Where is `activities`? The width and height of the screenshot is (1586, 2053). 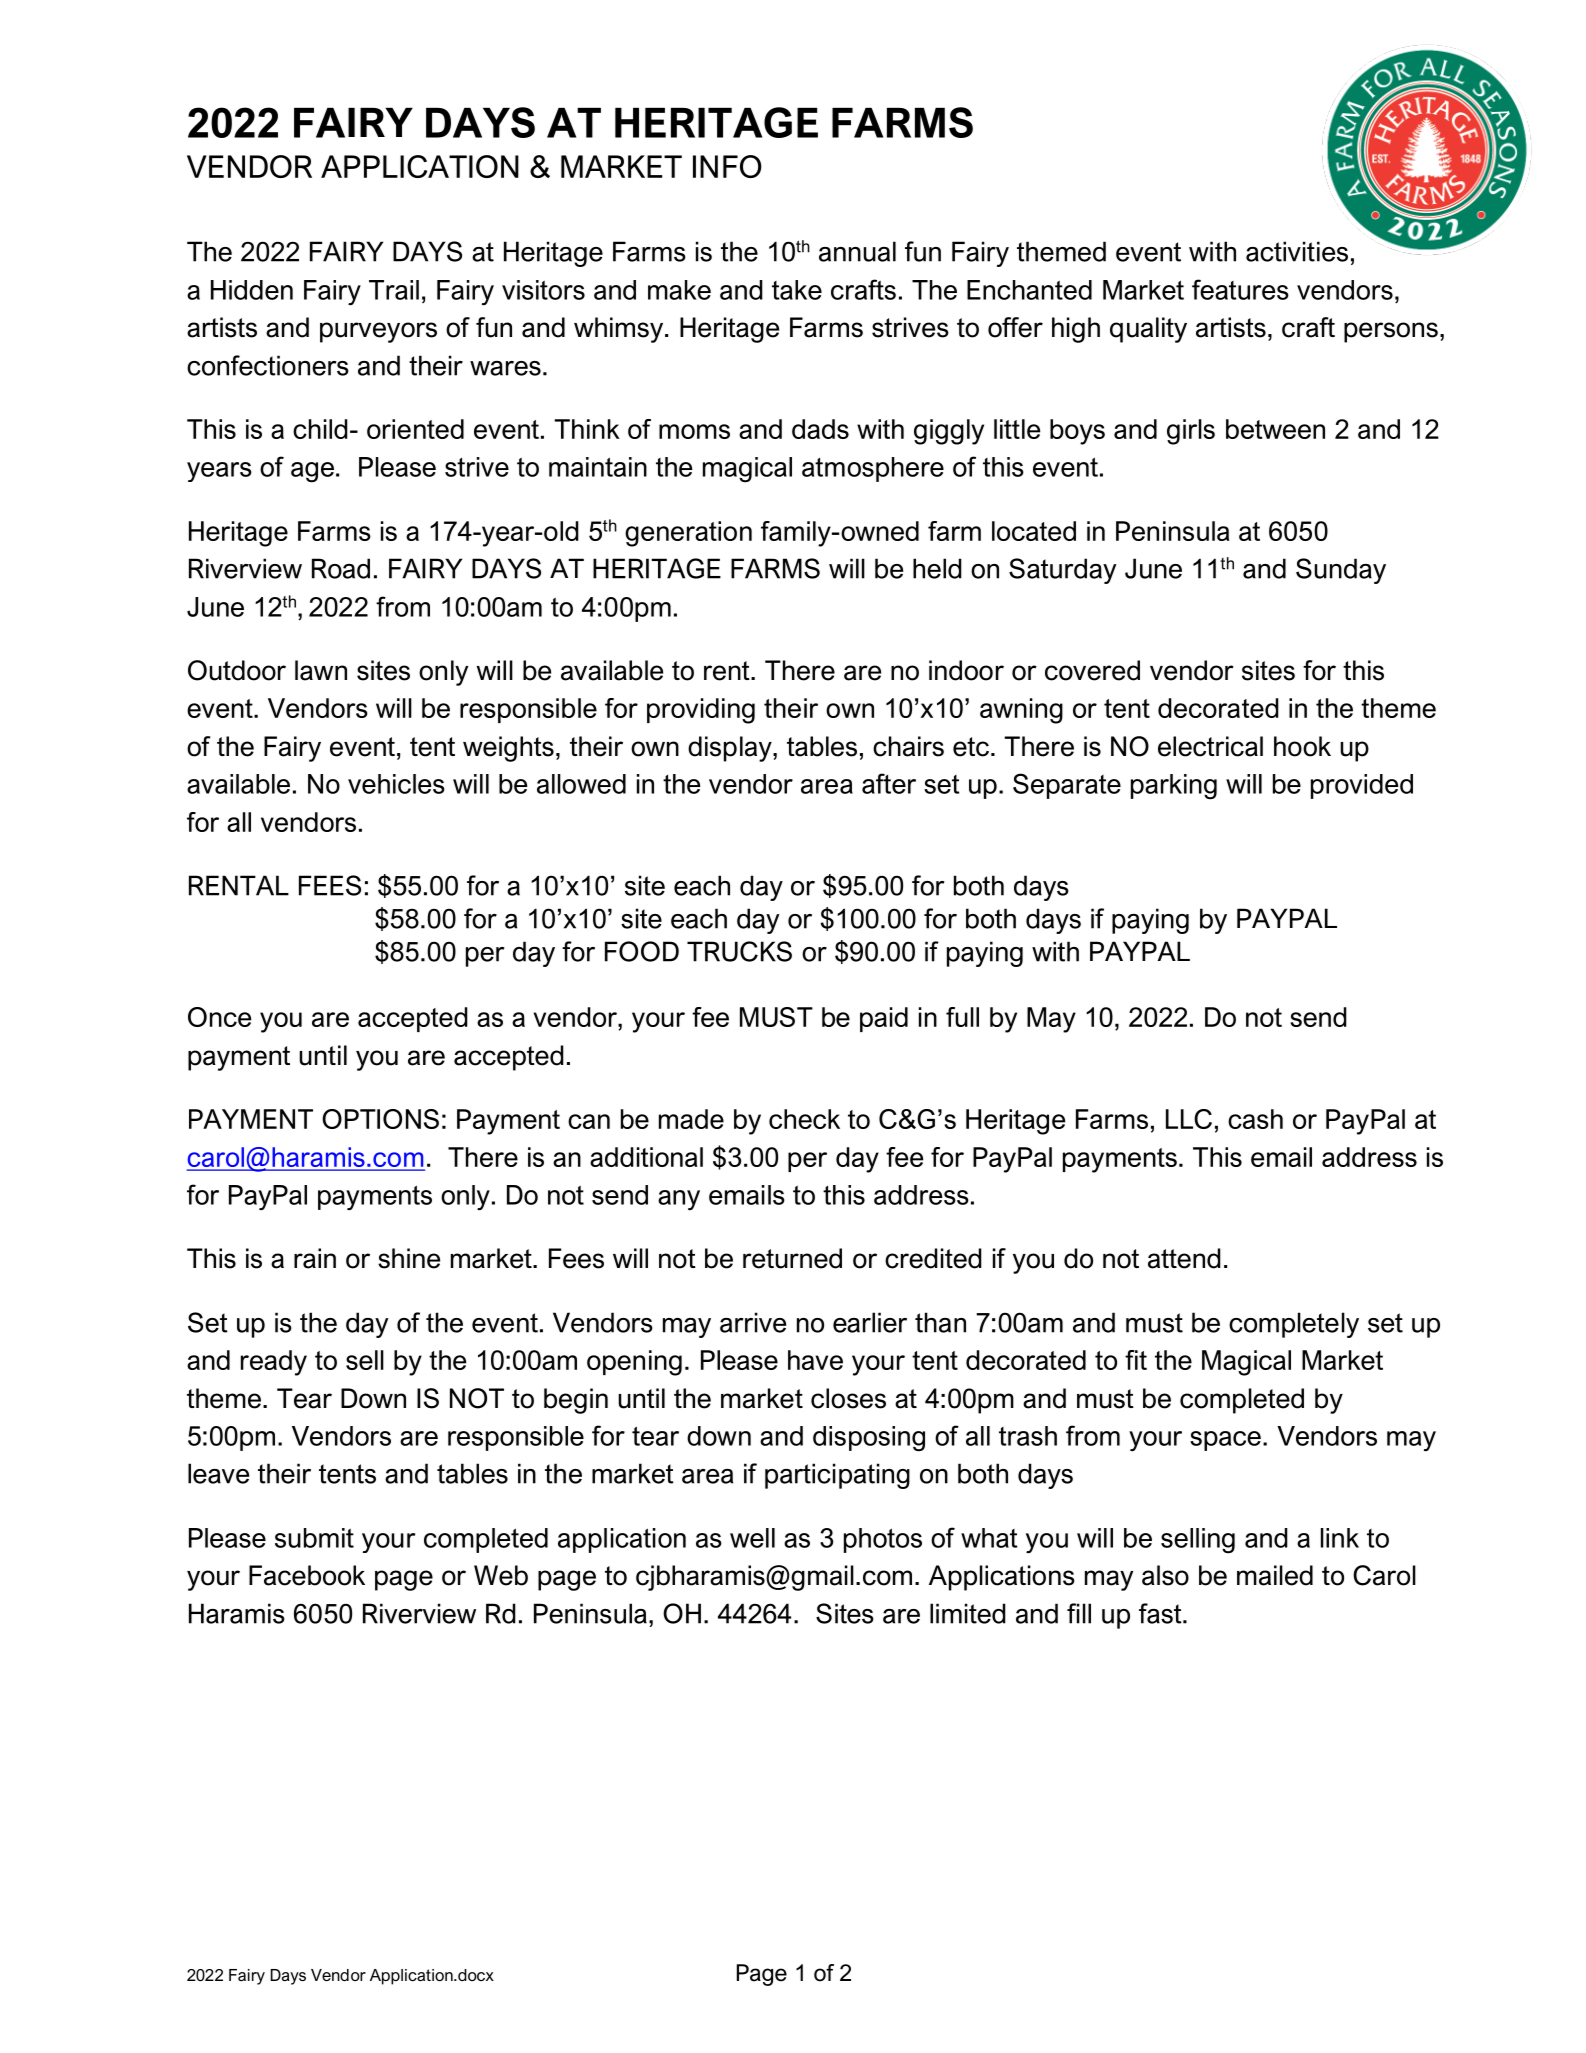
activities is located at coordinates (1297, 251).
